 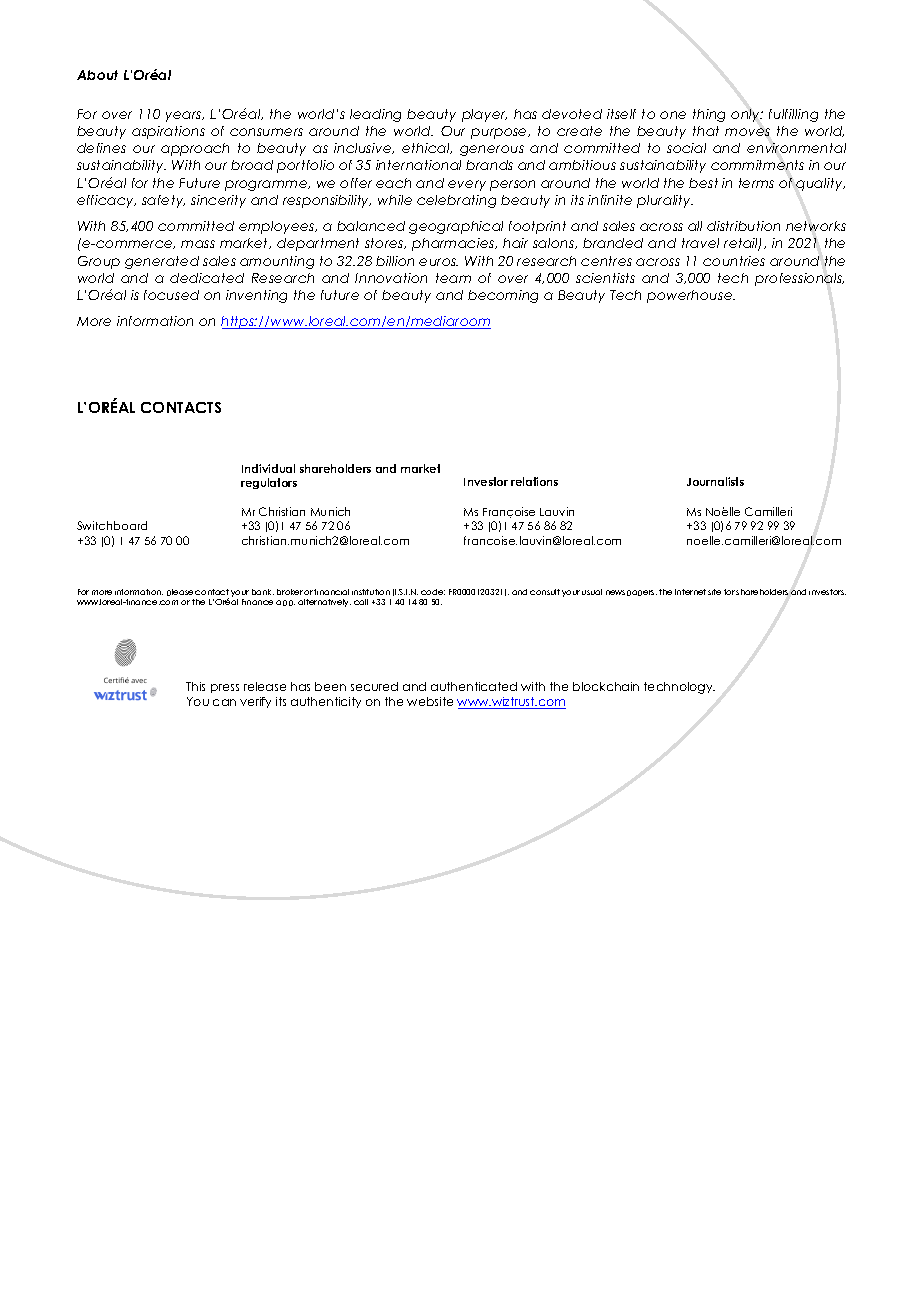 What do you see at coordinates (185, 116) in the document?
I see `years` at bounding box center [185, 116].
